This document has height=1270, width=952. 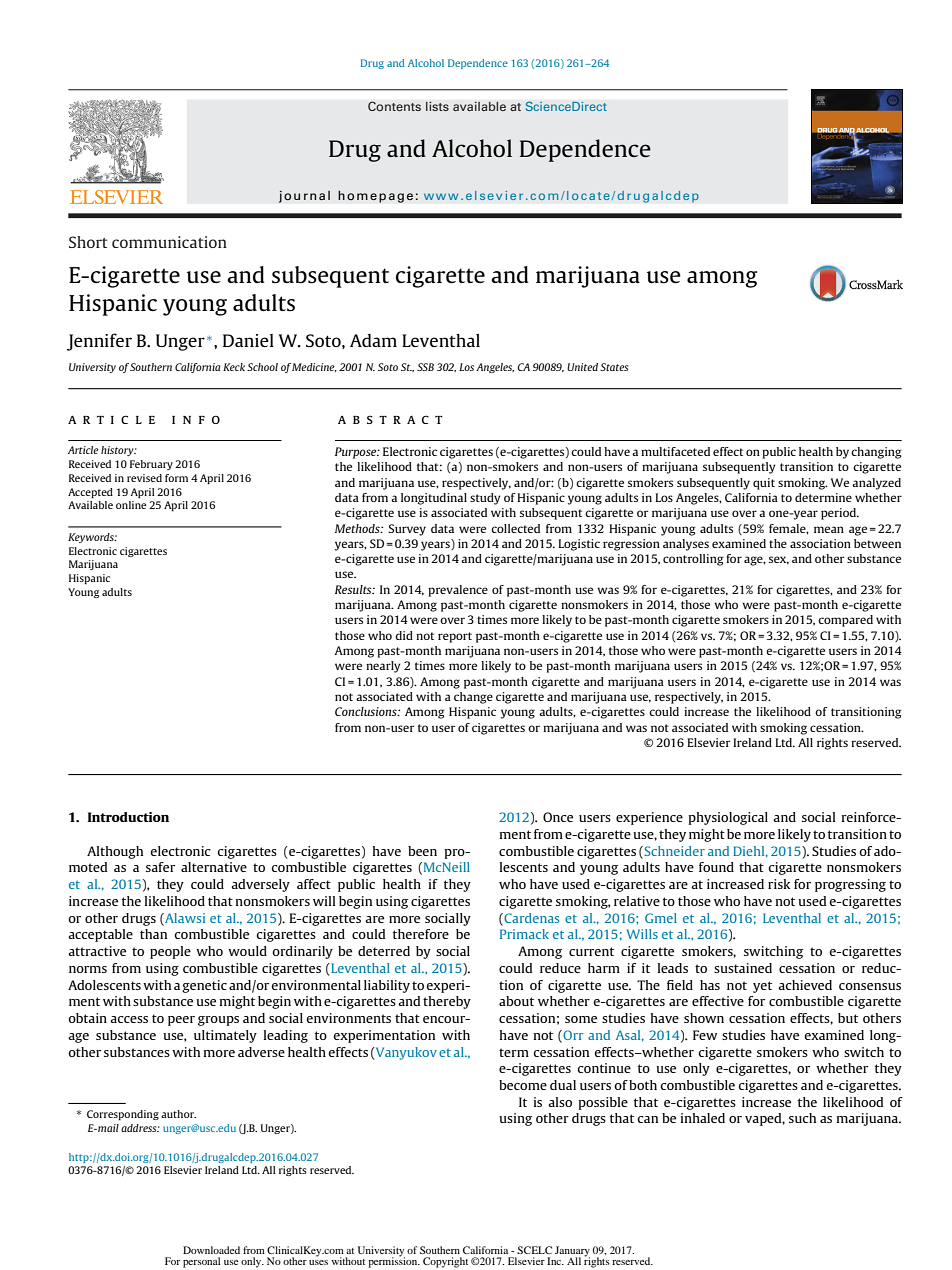 I want to click on nearly, so click(x=383, y=667).
